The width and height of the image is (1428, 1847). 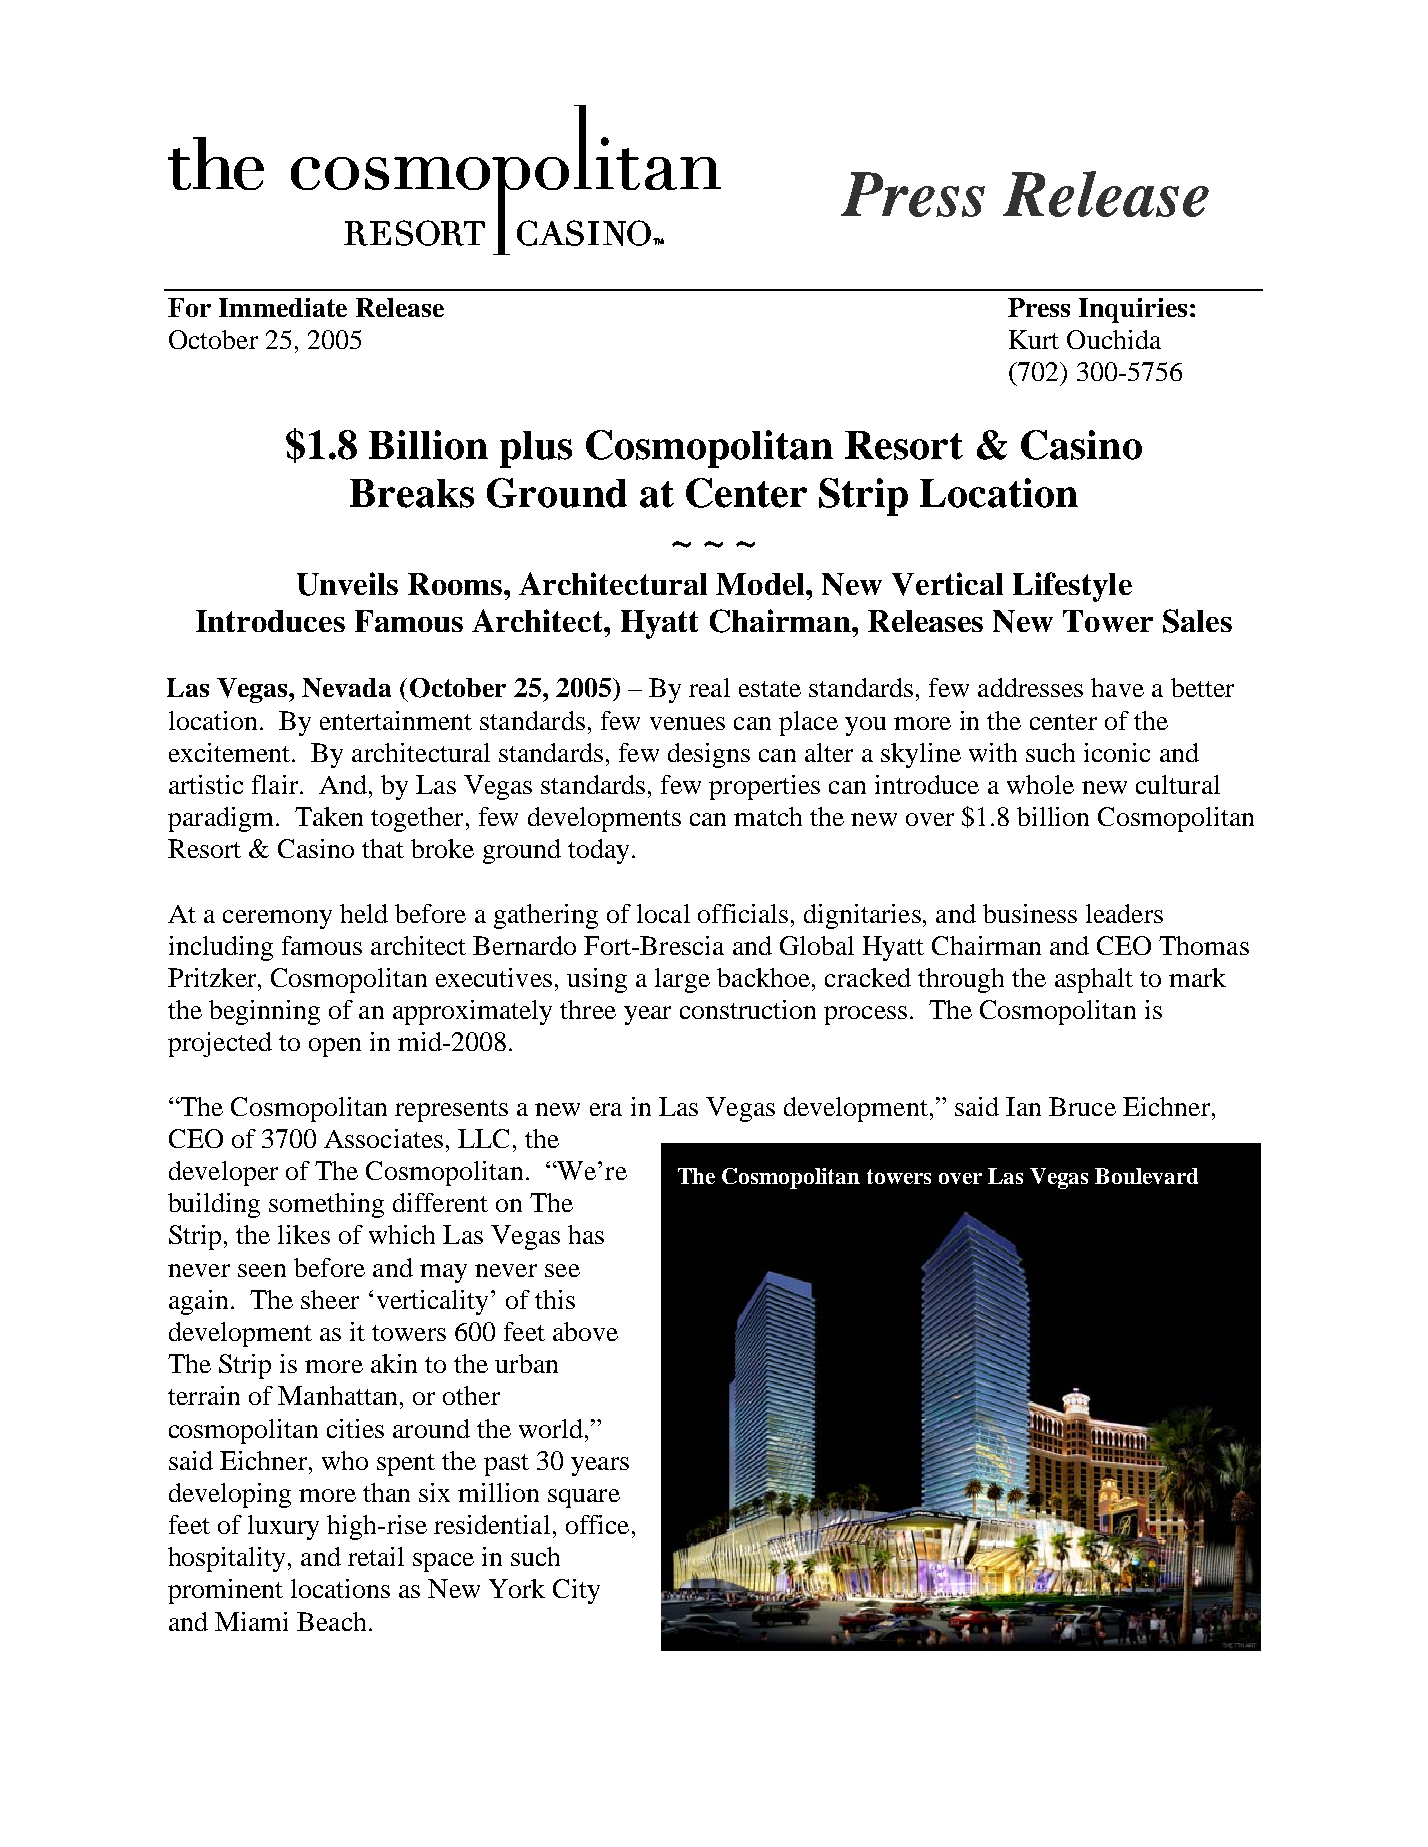 I want to click on plus, so click(x=536, y=449).
